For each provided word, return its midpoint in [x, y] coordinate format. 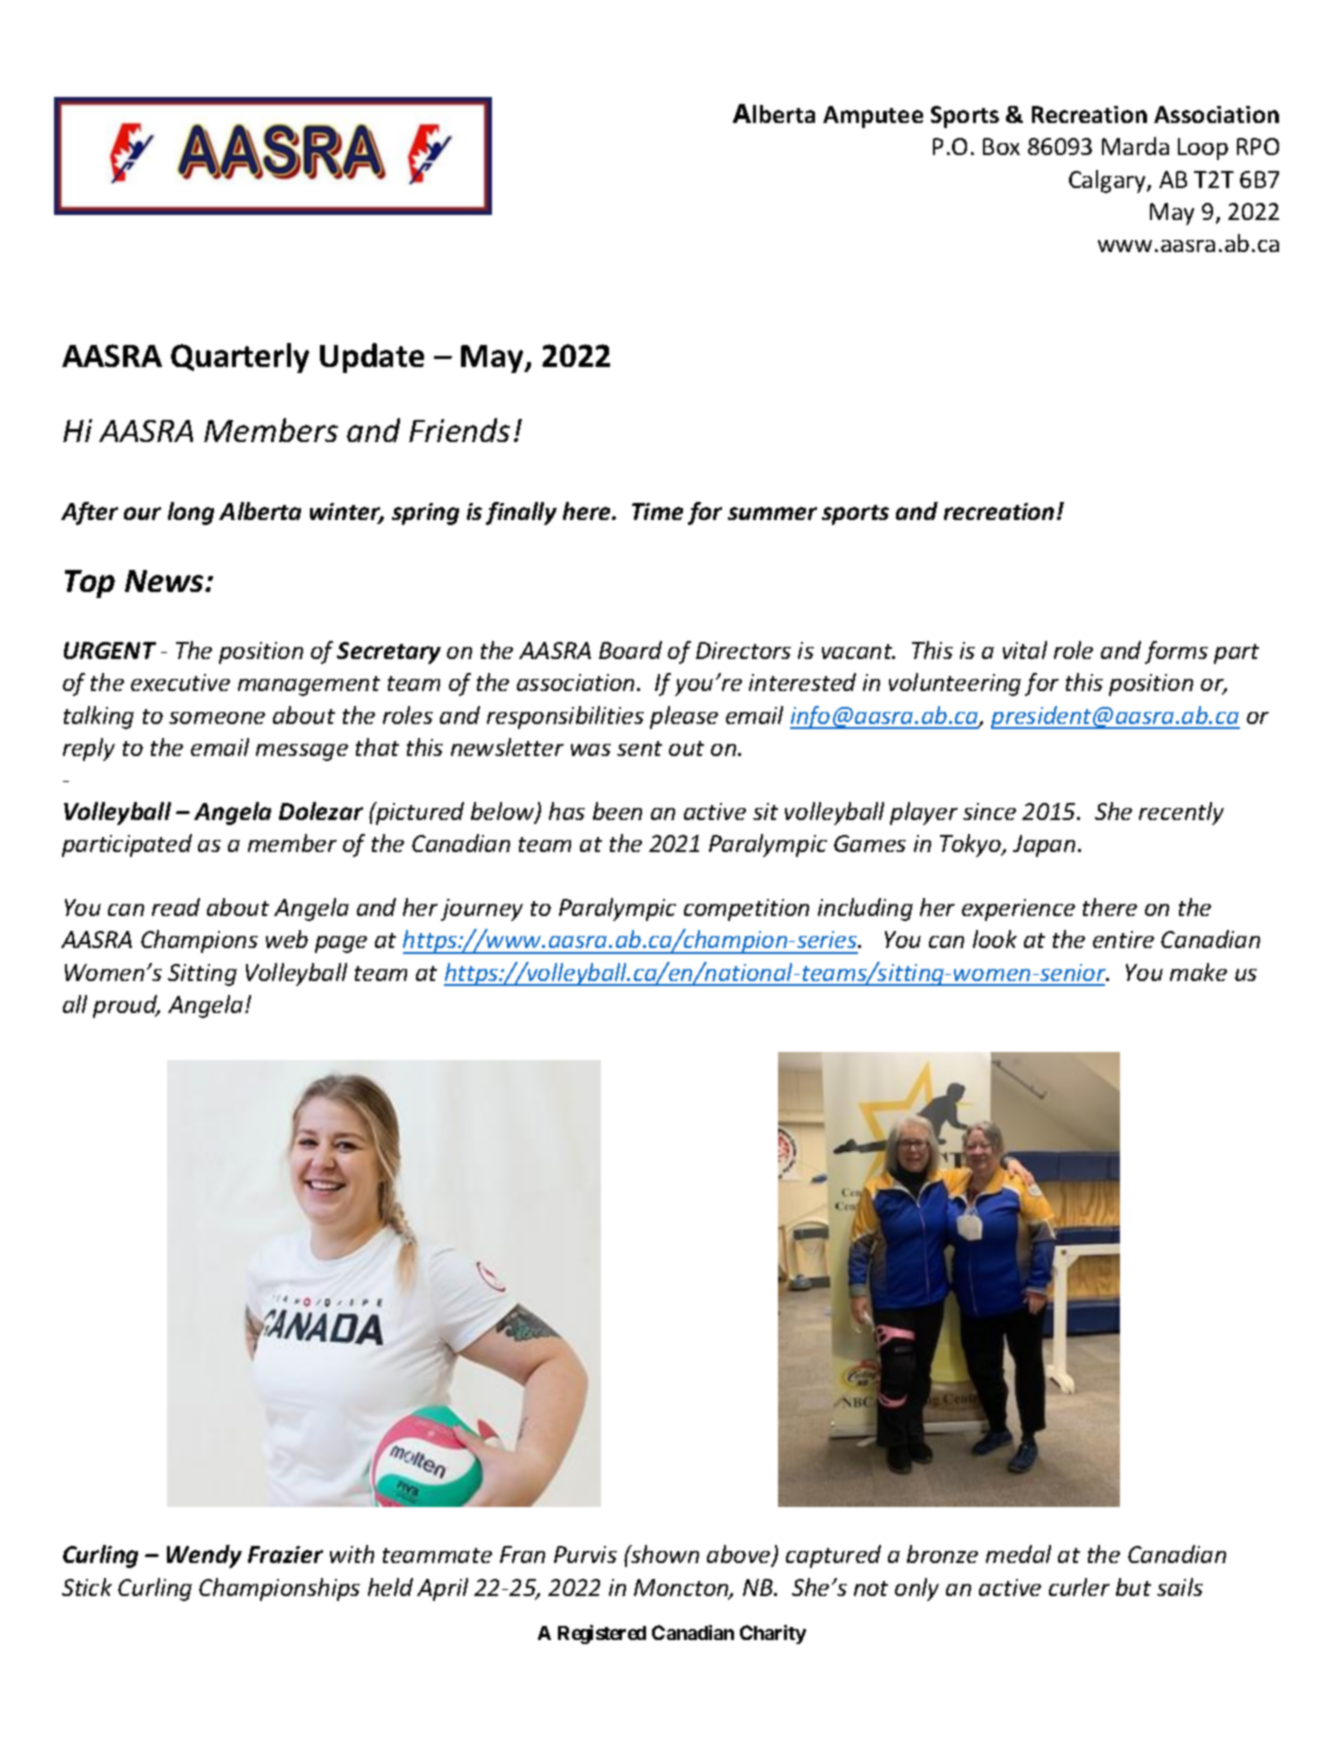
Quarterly [240, 358]
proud [126, 1006]
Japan [1044, 846]
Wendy [204, 1556]
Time [657, 511]
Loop [1203, 149]
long [191, 513]
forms [1176, 652]
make [1198, 972]
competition [746, 910]
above [740, 1556]
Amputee [873, 117]
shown [664, 1554]
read [176, 907]
